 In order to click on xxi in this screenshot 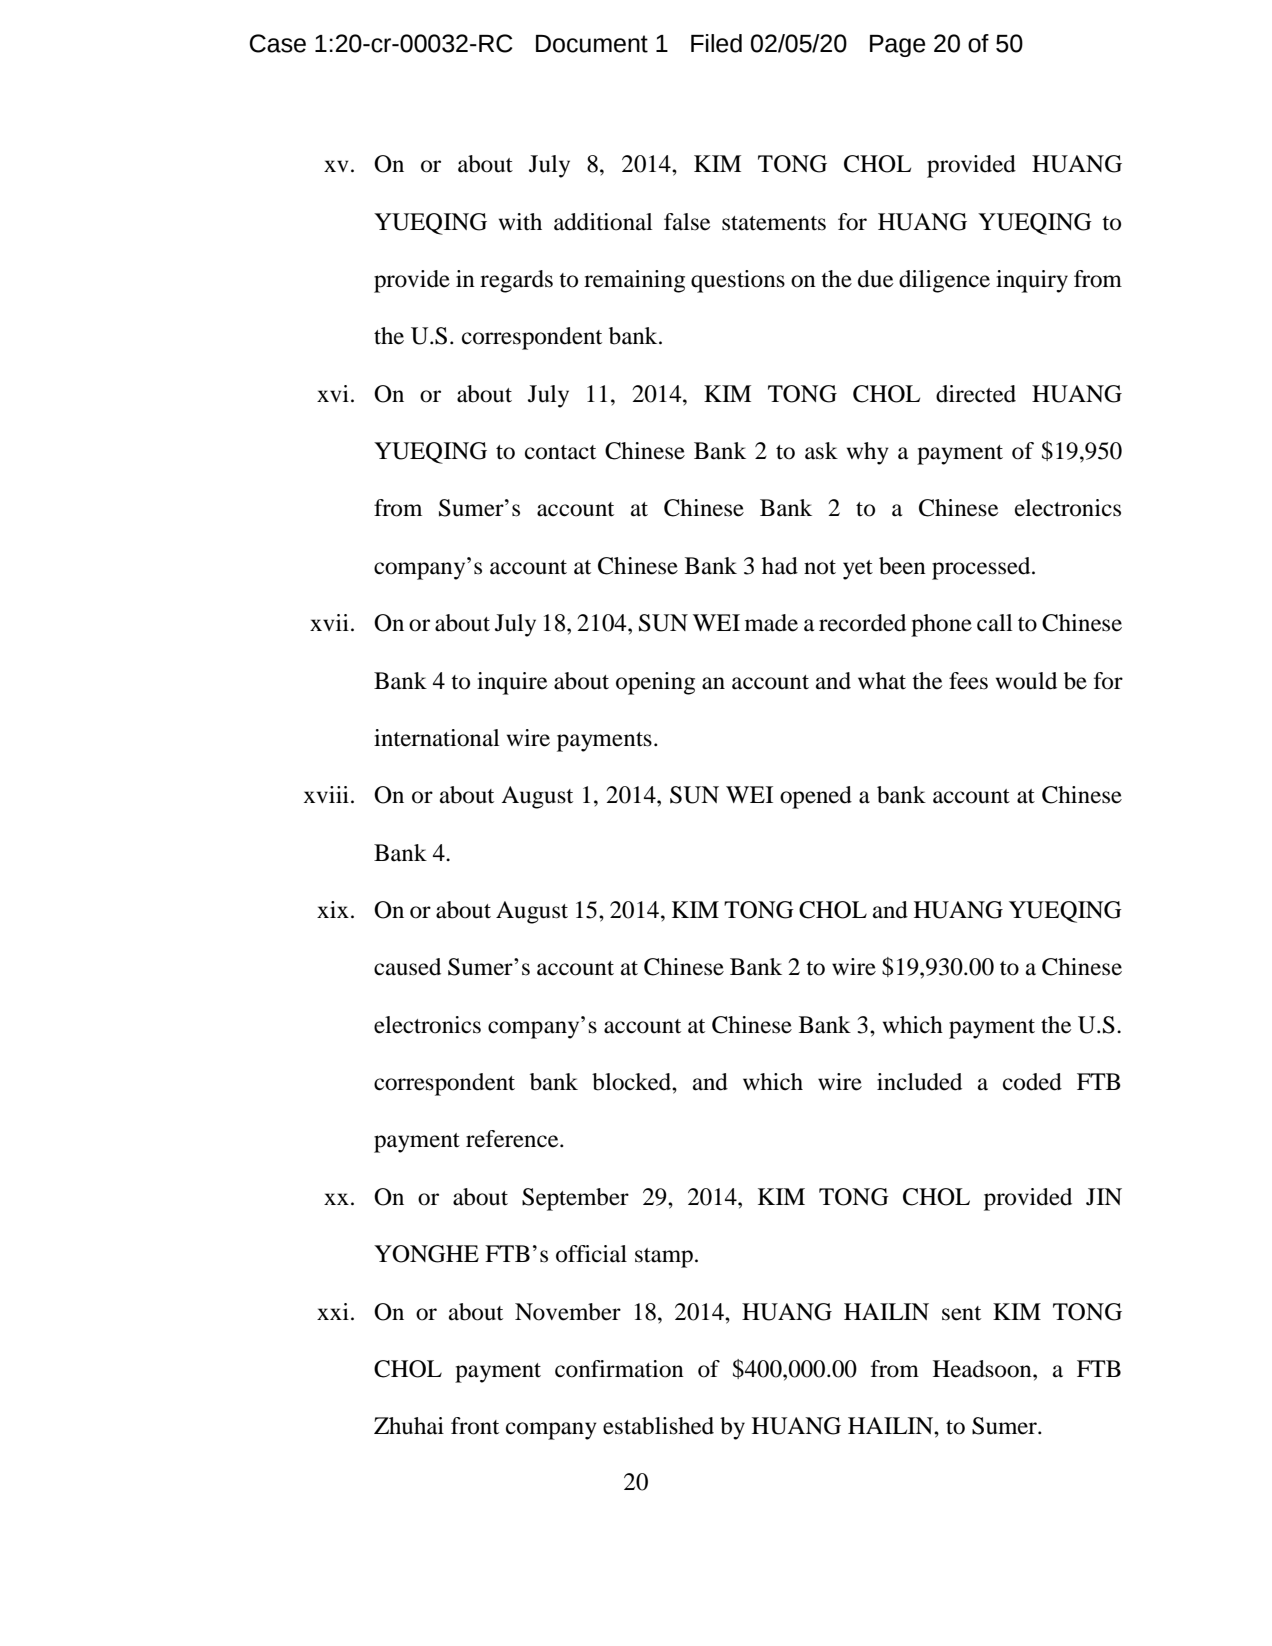, I will do `click(333, 1311)`.
